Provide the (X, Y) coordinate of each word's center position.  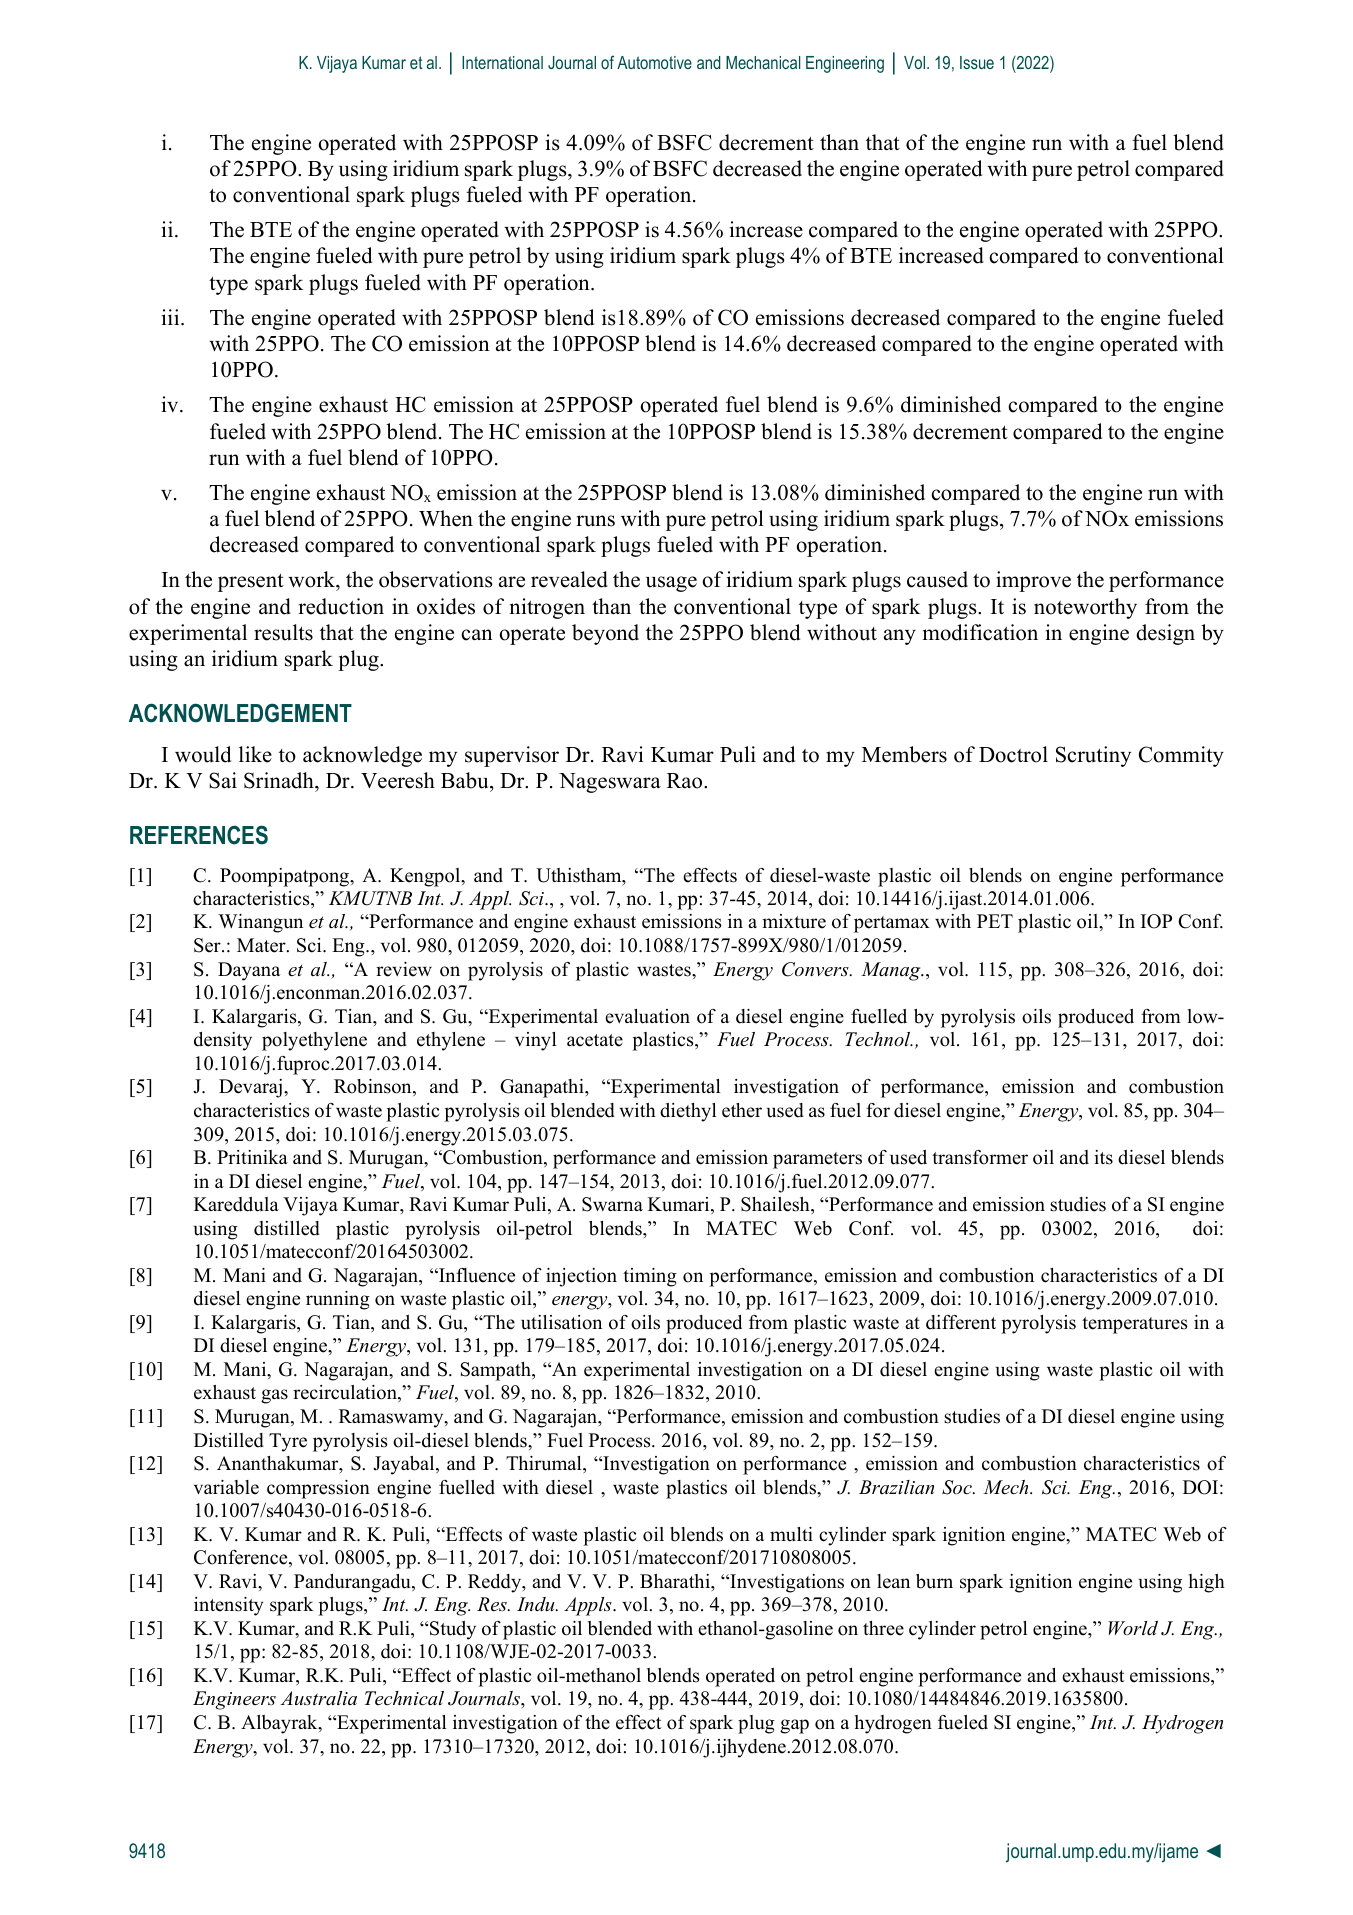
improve (1033, 581)
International (502, 62)
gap (794, 1726)
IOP (1156, 921)
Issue (977, 62)
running (338, 1300)
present (251, 582)
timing (650, 1277)
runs (595, 521)
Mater (262, 945)
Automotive (654, 62)
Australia (319, 1698)
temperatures (1135, 1325)
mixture (794, 921)
